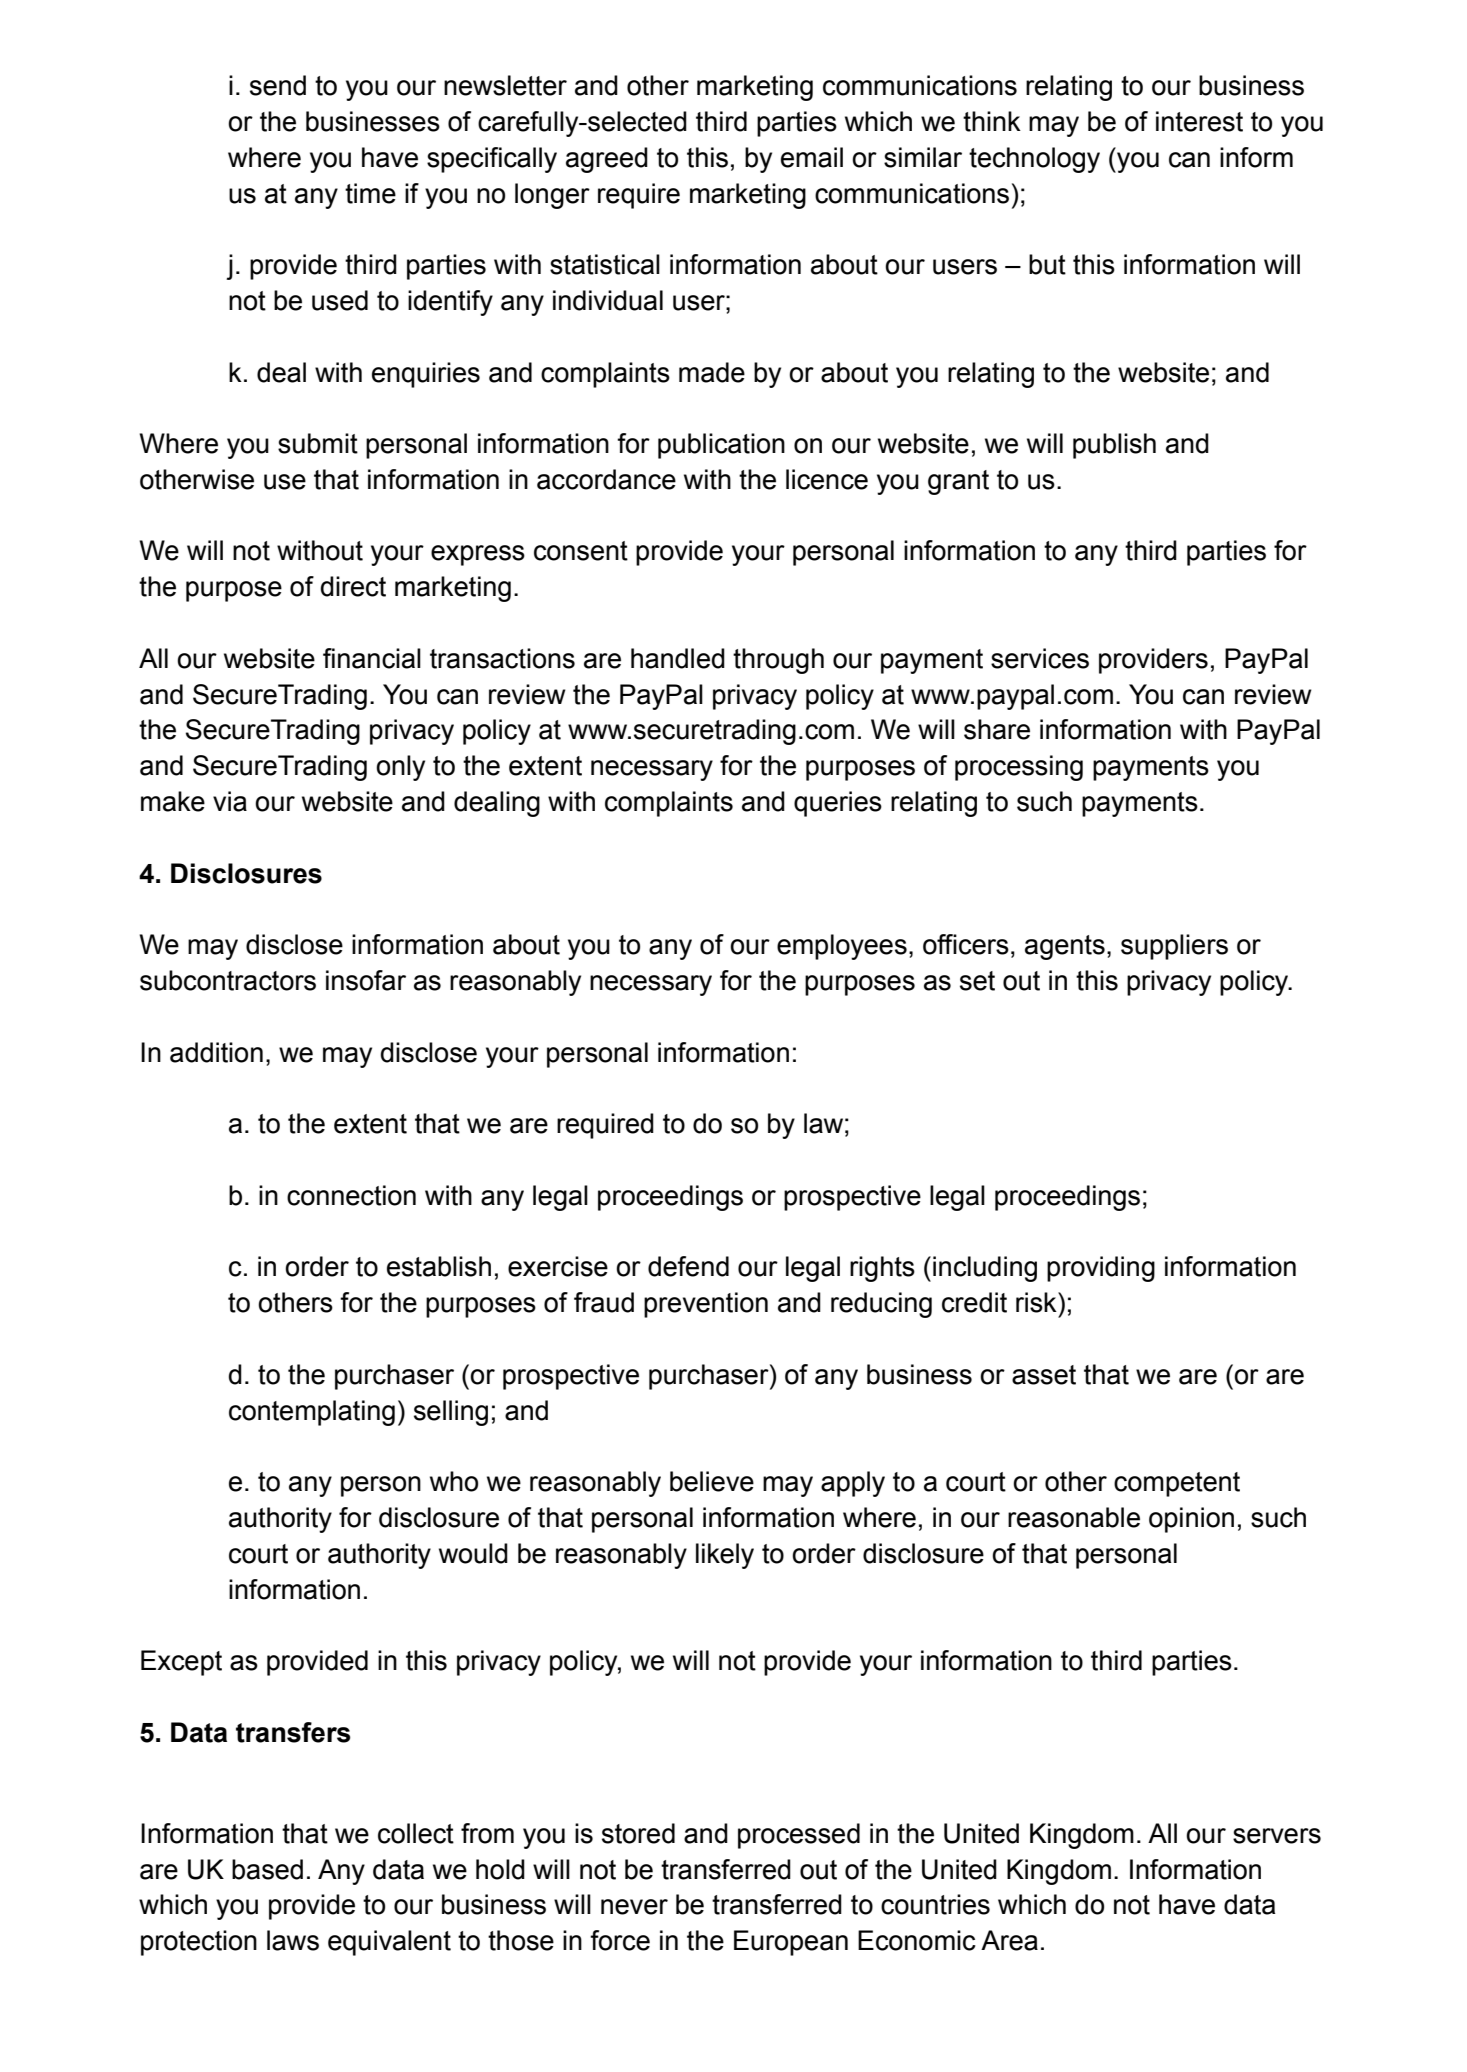 The width and height of the document is (1467, 2072). I want to click on suppliers, so click(1174, 947).
